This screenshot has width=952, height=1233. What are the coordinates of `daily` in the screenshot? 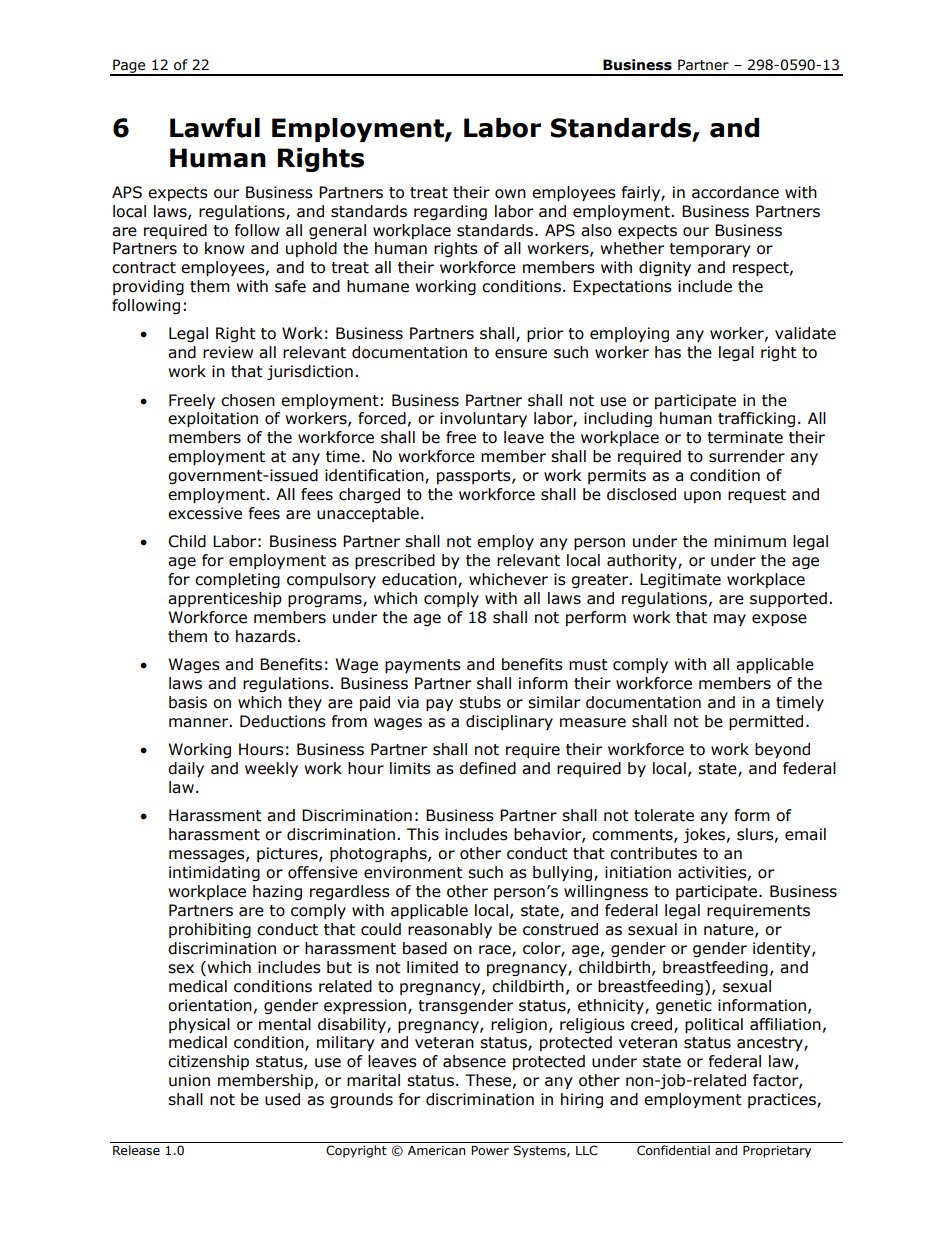 It's located at (186, 769).
